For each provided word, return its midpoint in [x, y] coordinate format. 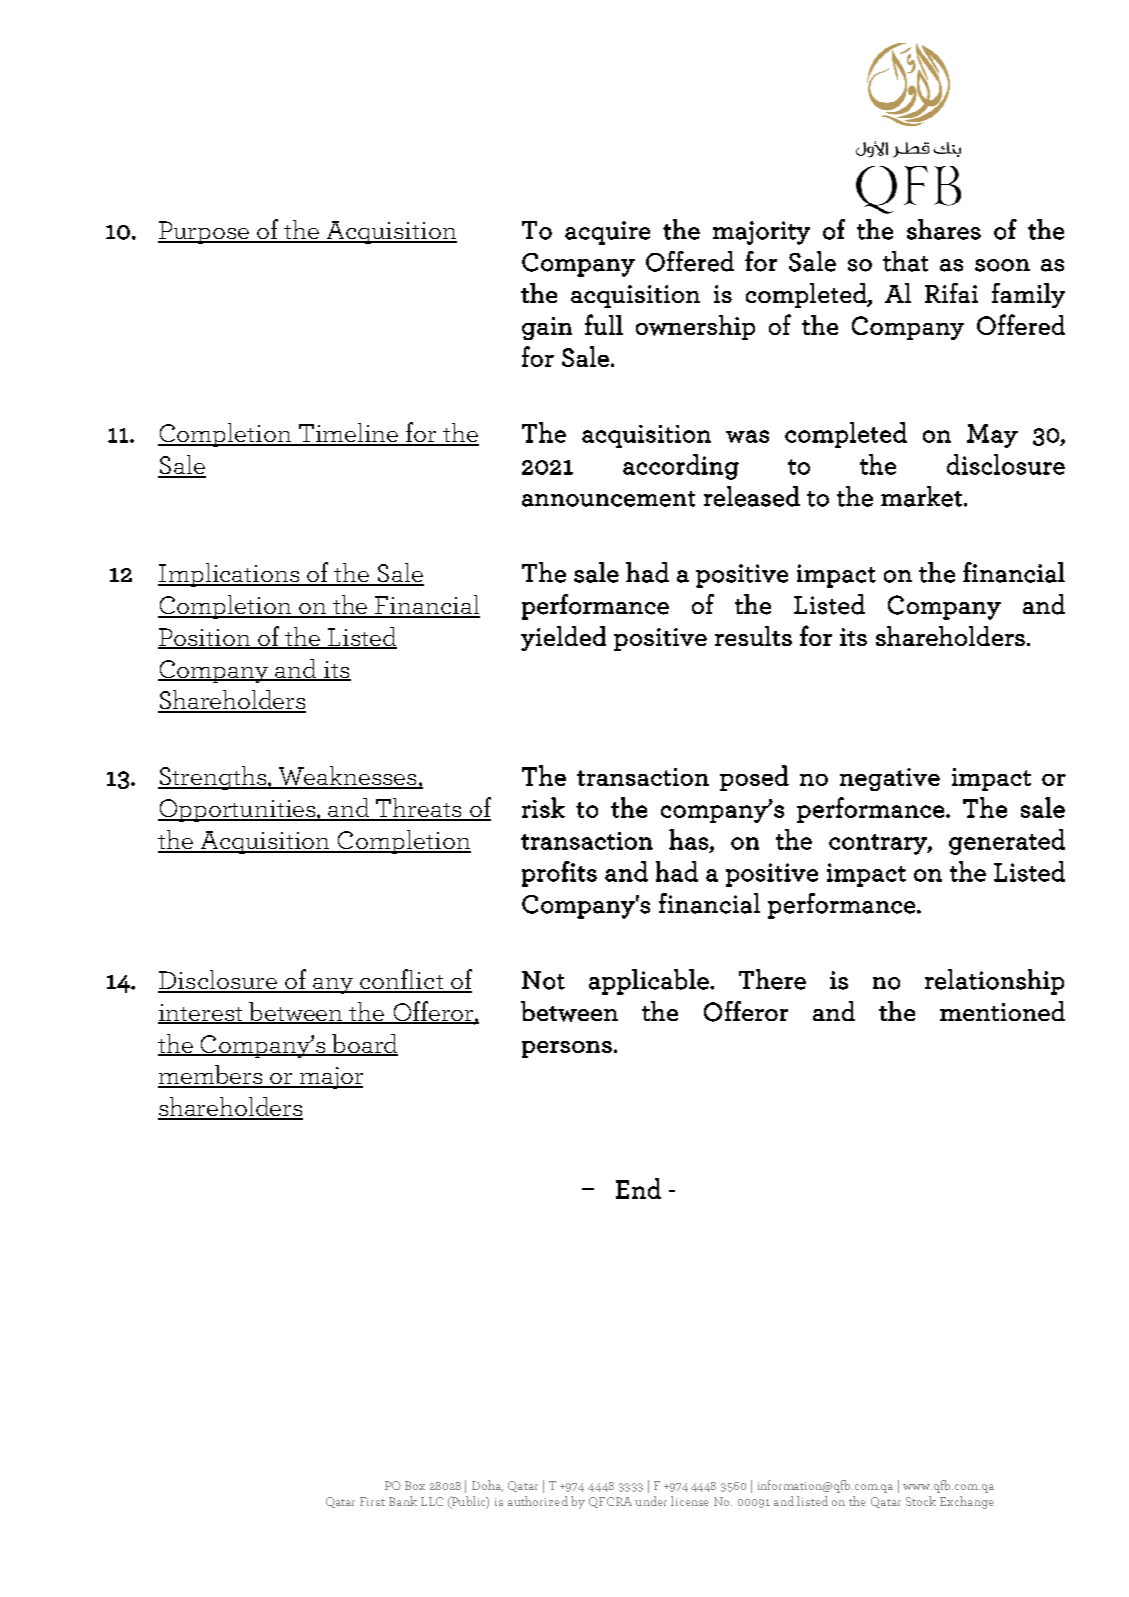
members [211, 1076]
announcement [608, 499]
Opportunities [238, 810]
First [372, 1501]
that [905, 261]
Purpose [205, 232]
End [638, 1188]
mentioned [1002, 1011]
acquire [607, 233]
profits [559, 874]
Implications [230, 575]
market [921, 496]
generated [1007, 842]
